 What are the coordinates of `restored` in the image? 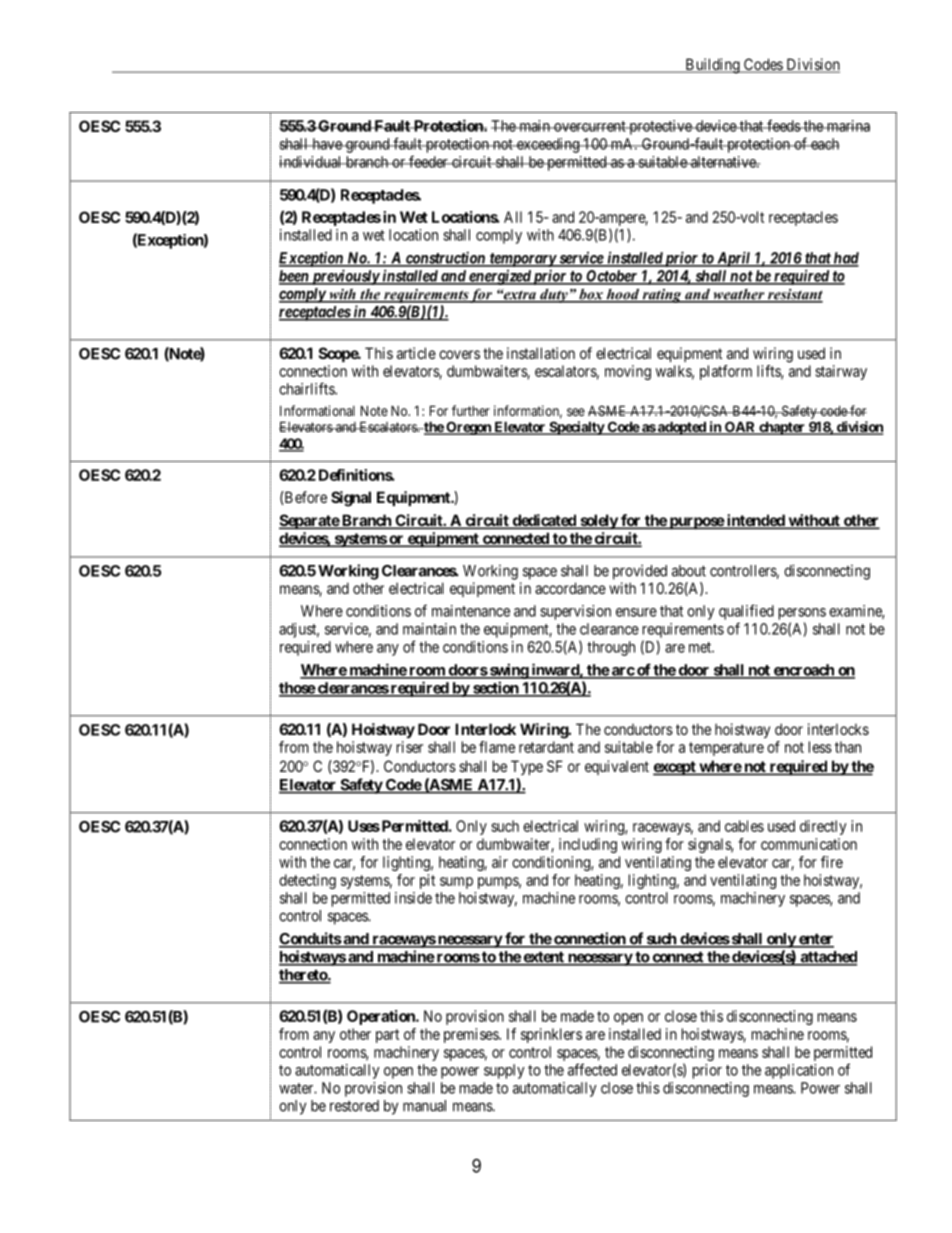 It's located at (354, 1106).
